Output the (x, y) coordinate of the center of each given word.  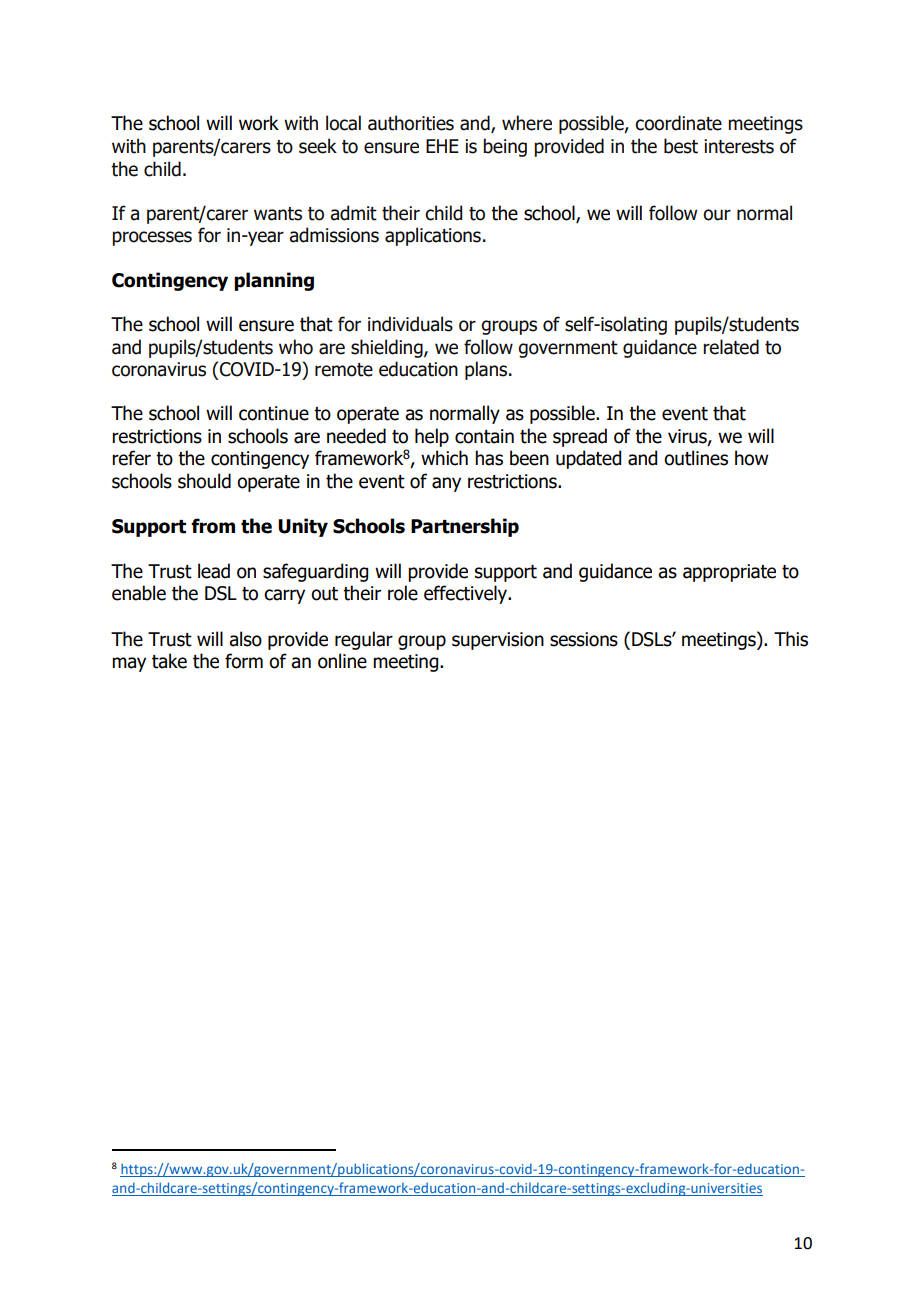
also (245, 639)
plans (487, 370)
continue (274, 413)
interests (739, 146)
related (731, 347)
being (505, 147)
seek (318, 146)
